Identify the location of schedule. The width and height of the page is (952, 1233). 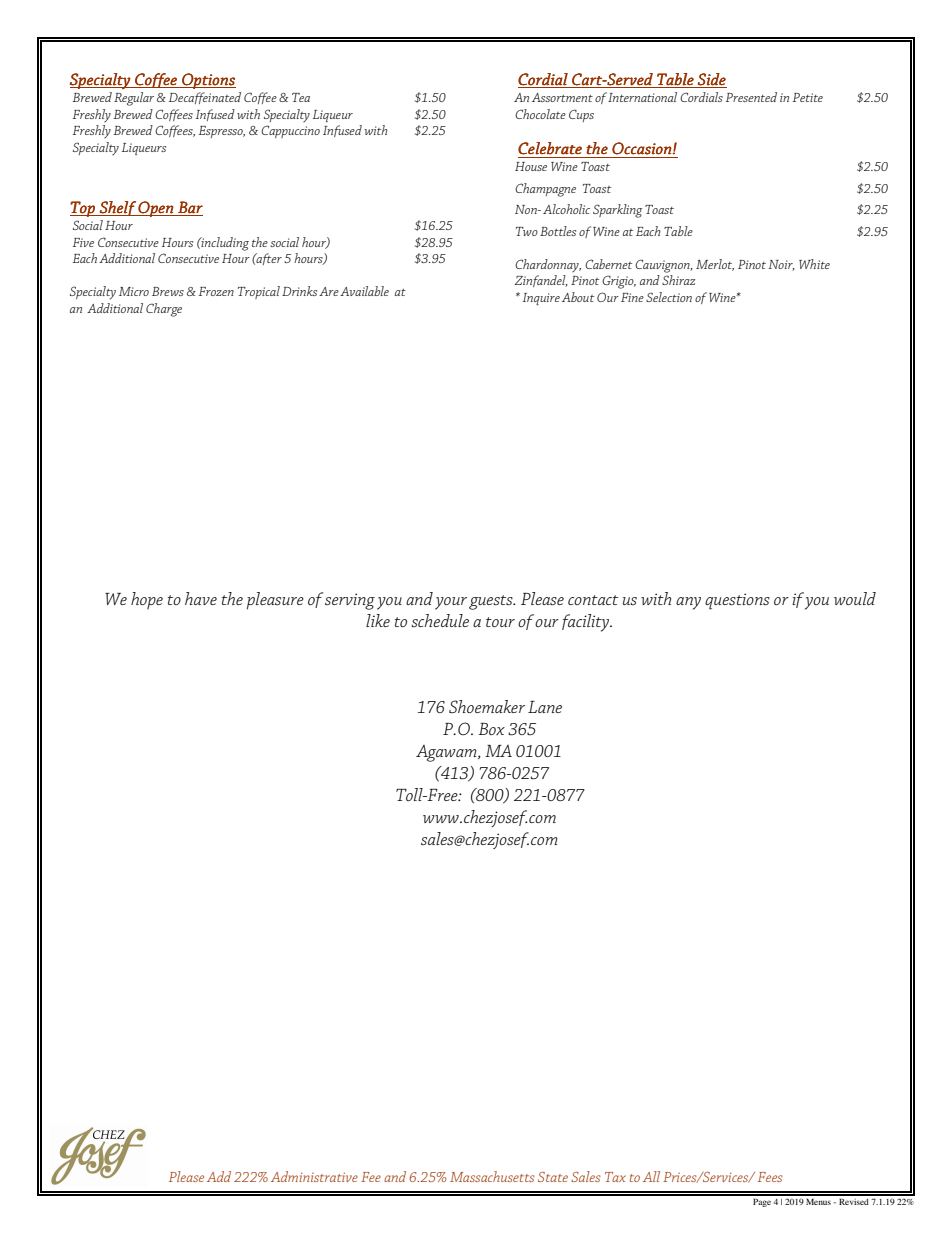
(440, 620).
